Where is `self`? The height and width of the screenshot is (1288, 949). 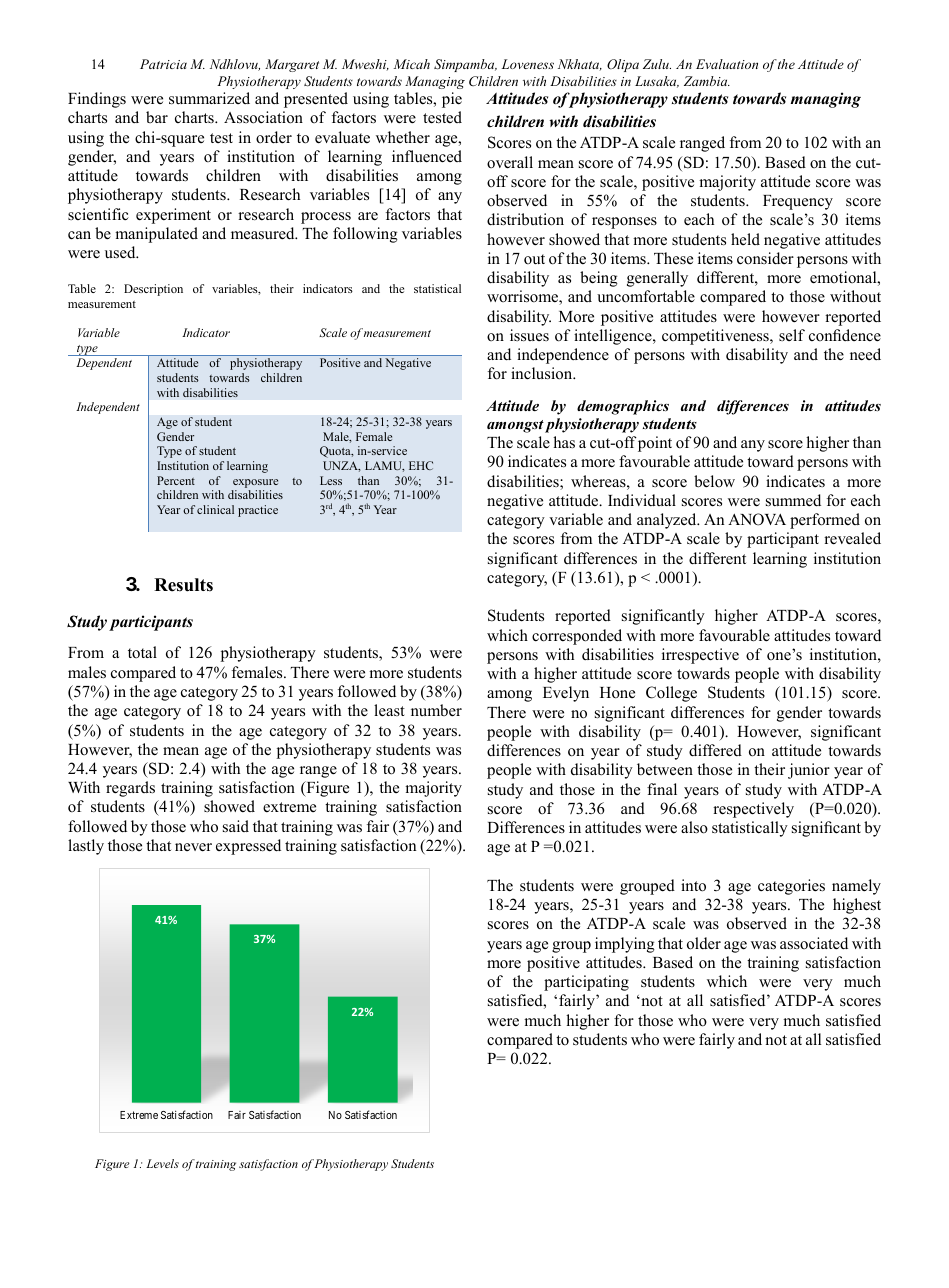 self is located at coordinates (792, 335).
